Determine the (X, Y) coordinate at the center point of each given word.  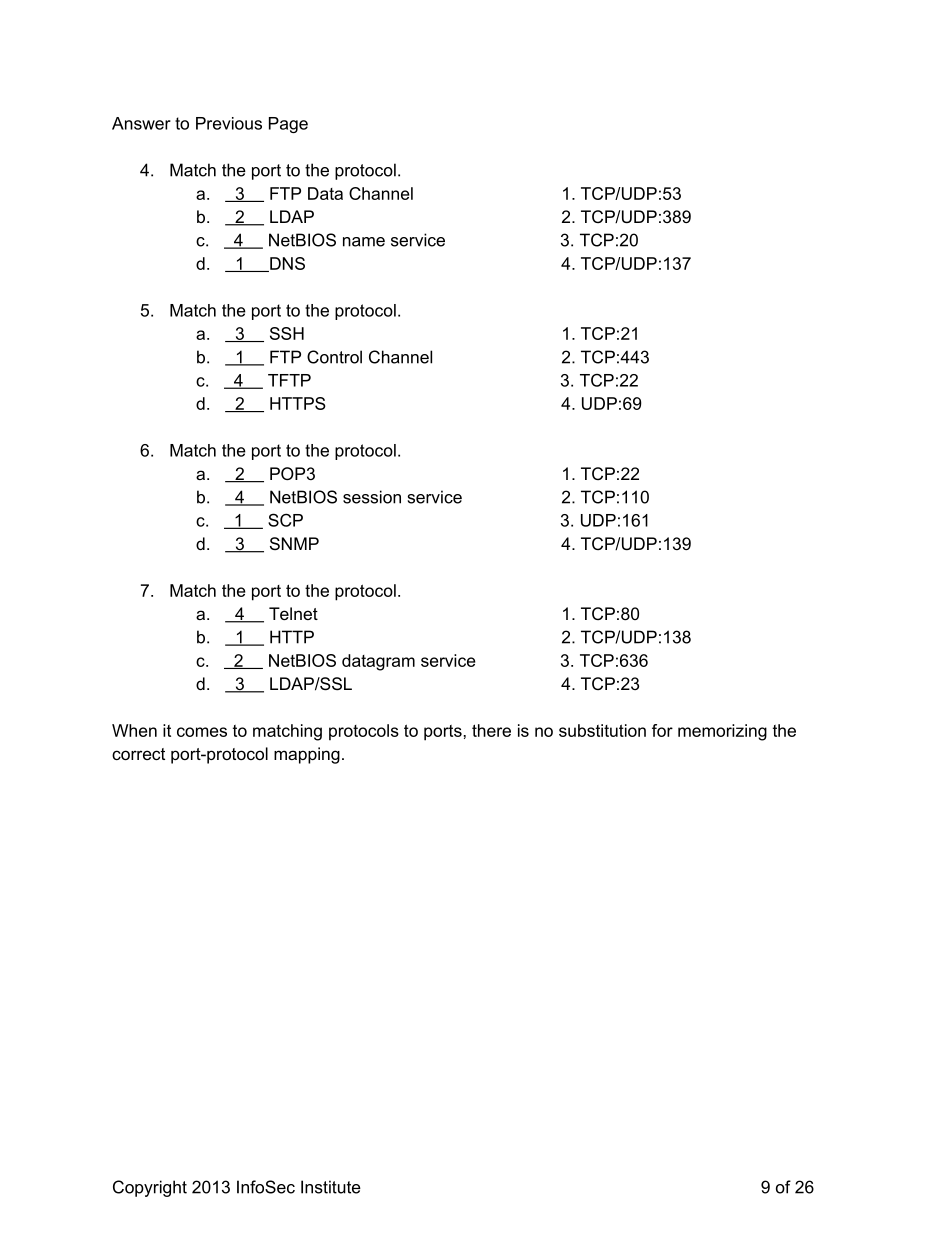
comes (202, 732)
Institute (331, 1187)
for (662, 730)
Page (288, 125)
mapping (307, 755)
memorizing (722, 732)
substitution (602, 730)
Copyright (150, 1188)
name (364, 242)
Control (334, 357)
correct (138, 754)
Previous (229, 123)
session (372, 497)
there (491, 730)
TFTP (289, 380)
